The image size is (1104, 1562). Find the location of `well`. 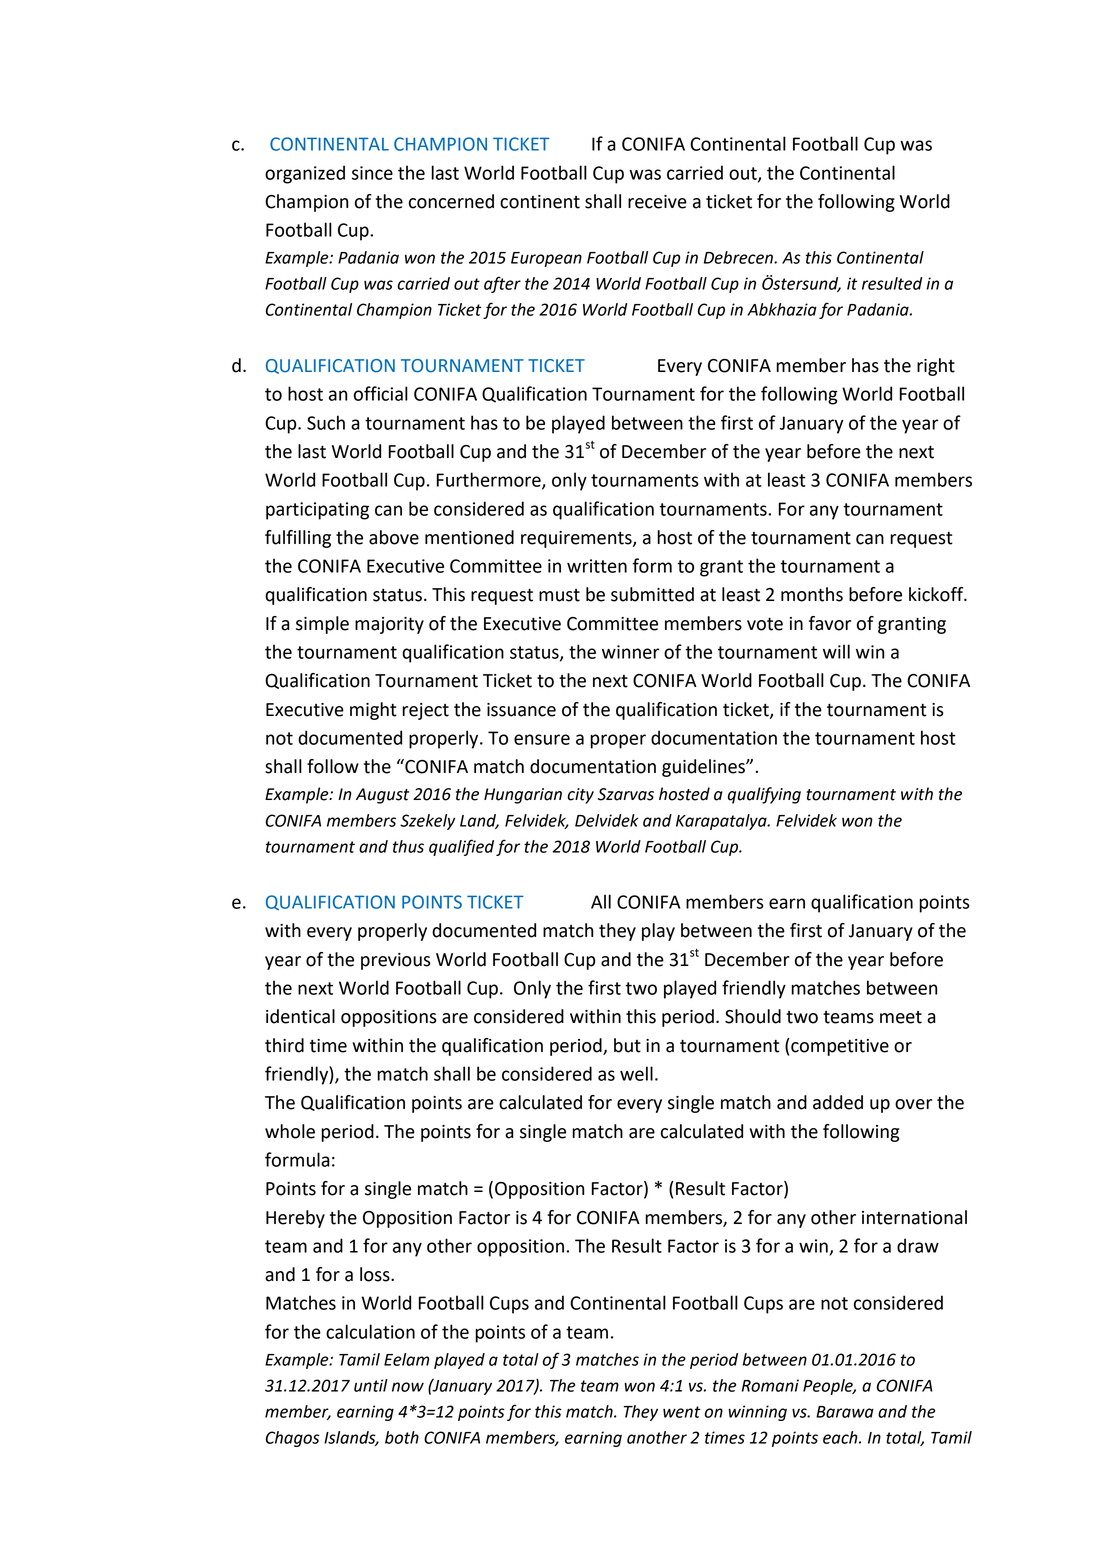

well is located at coordinates (636, 1073).
